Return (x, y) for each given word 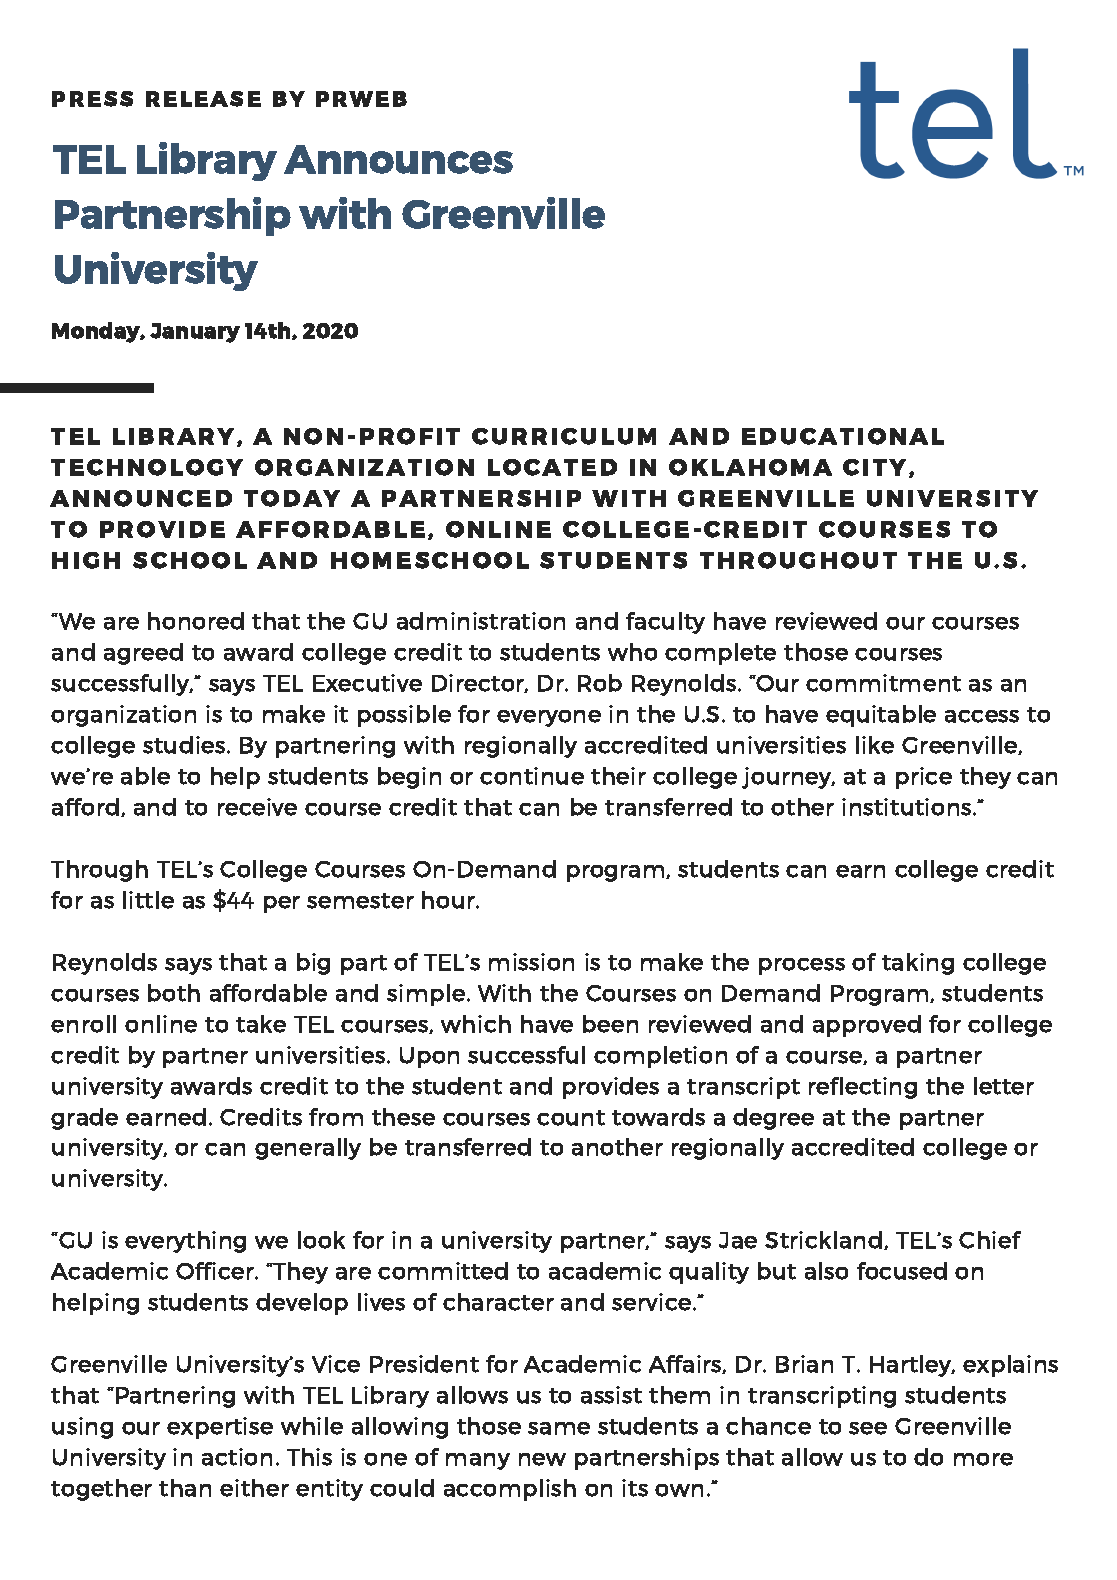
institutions (906, 807)
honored (196, 621)
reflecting (863, 1088)
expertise (220, 1428)
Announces (398, 159)
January (195, 333)
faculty (665, 623)
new (542, 1459)
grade (84, 1119)
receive (257, 807)
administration (481, 621)
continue (532, 776)
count (571, 1118)
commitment (883, 683)
